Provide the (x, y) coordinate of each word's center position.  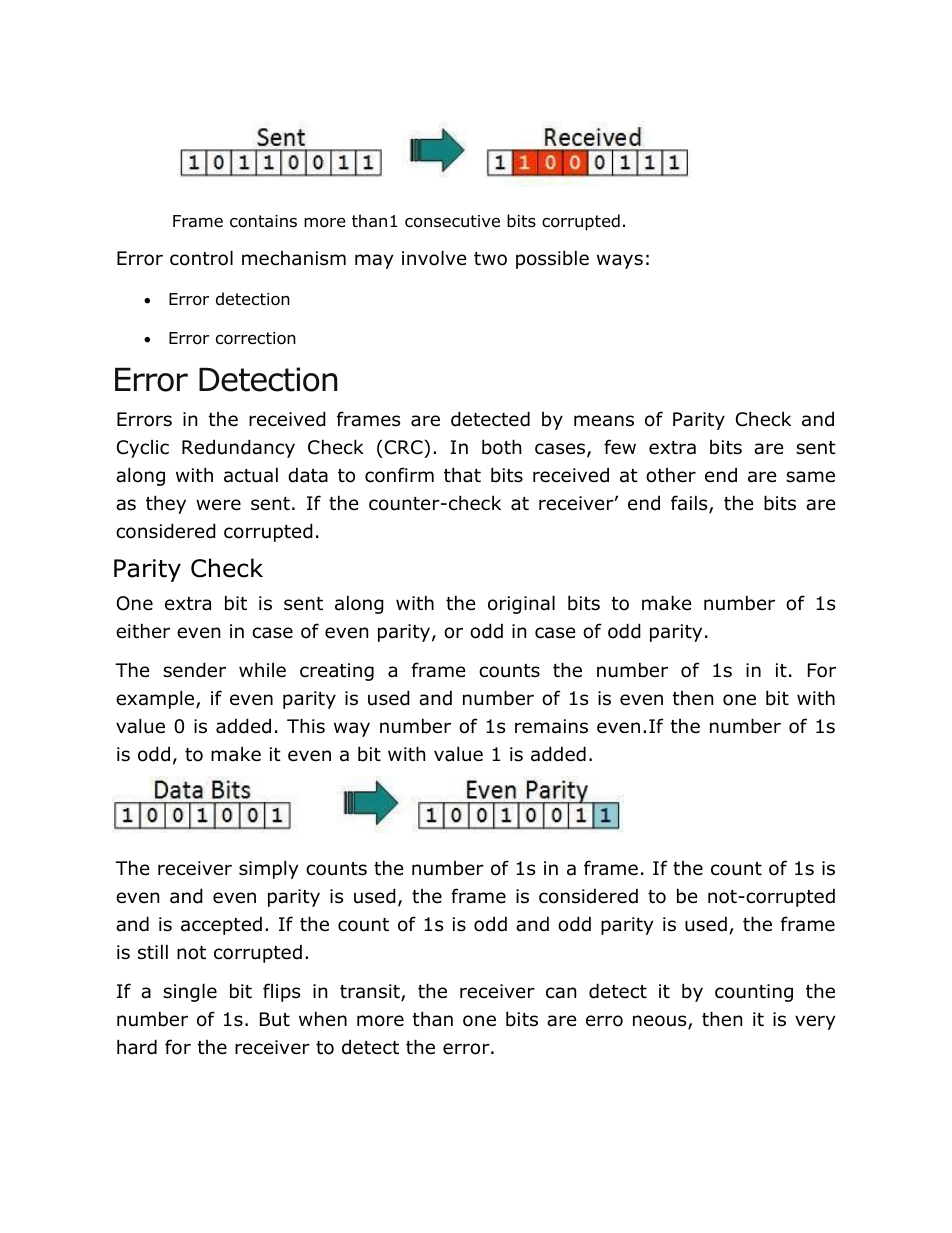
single (190, 992)
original (521, 604)
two (490, 259)
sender (194, 670)
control (201, 258)
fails (690, 504)
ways (620, 261)
